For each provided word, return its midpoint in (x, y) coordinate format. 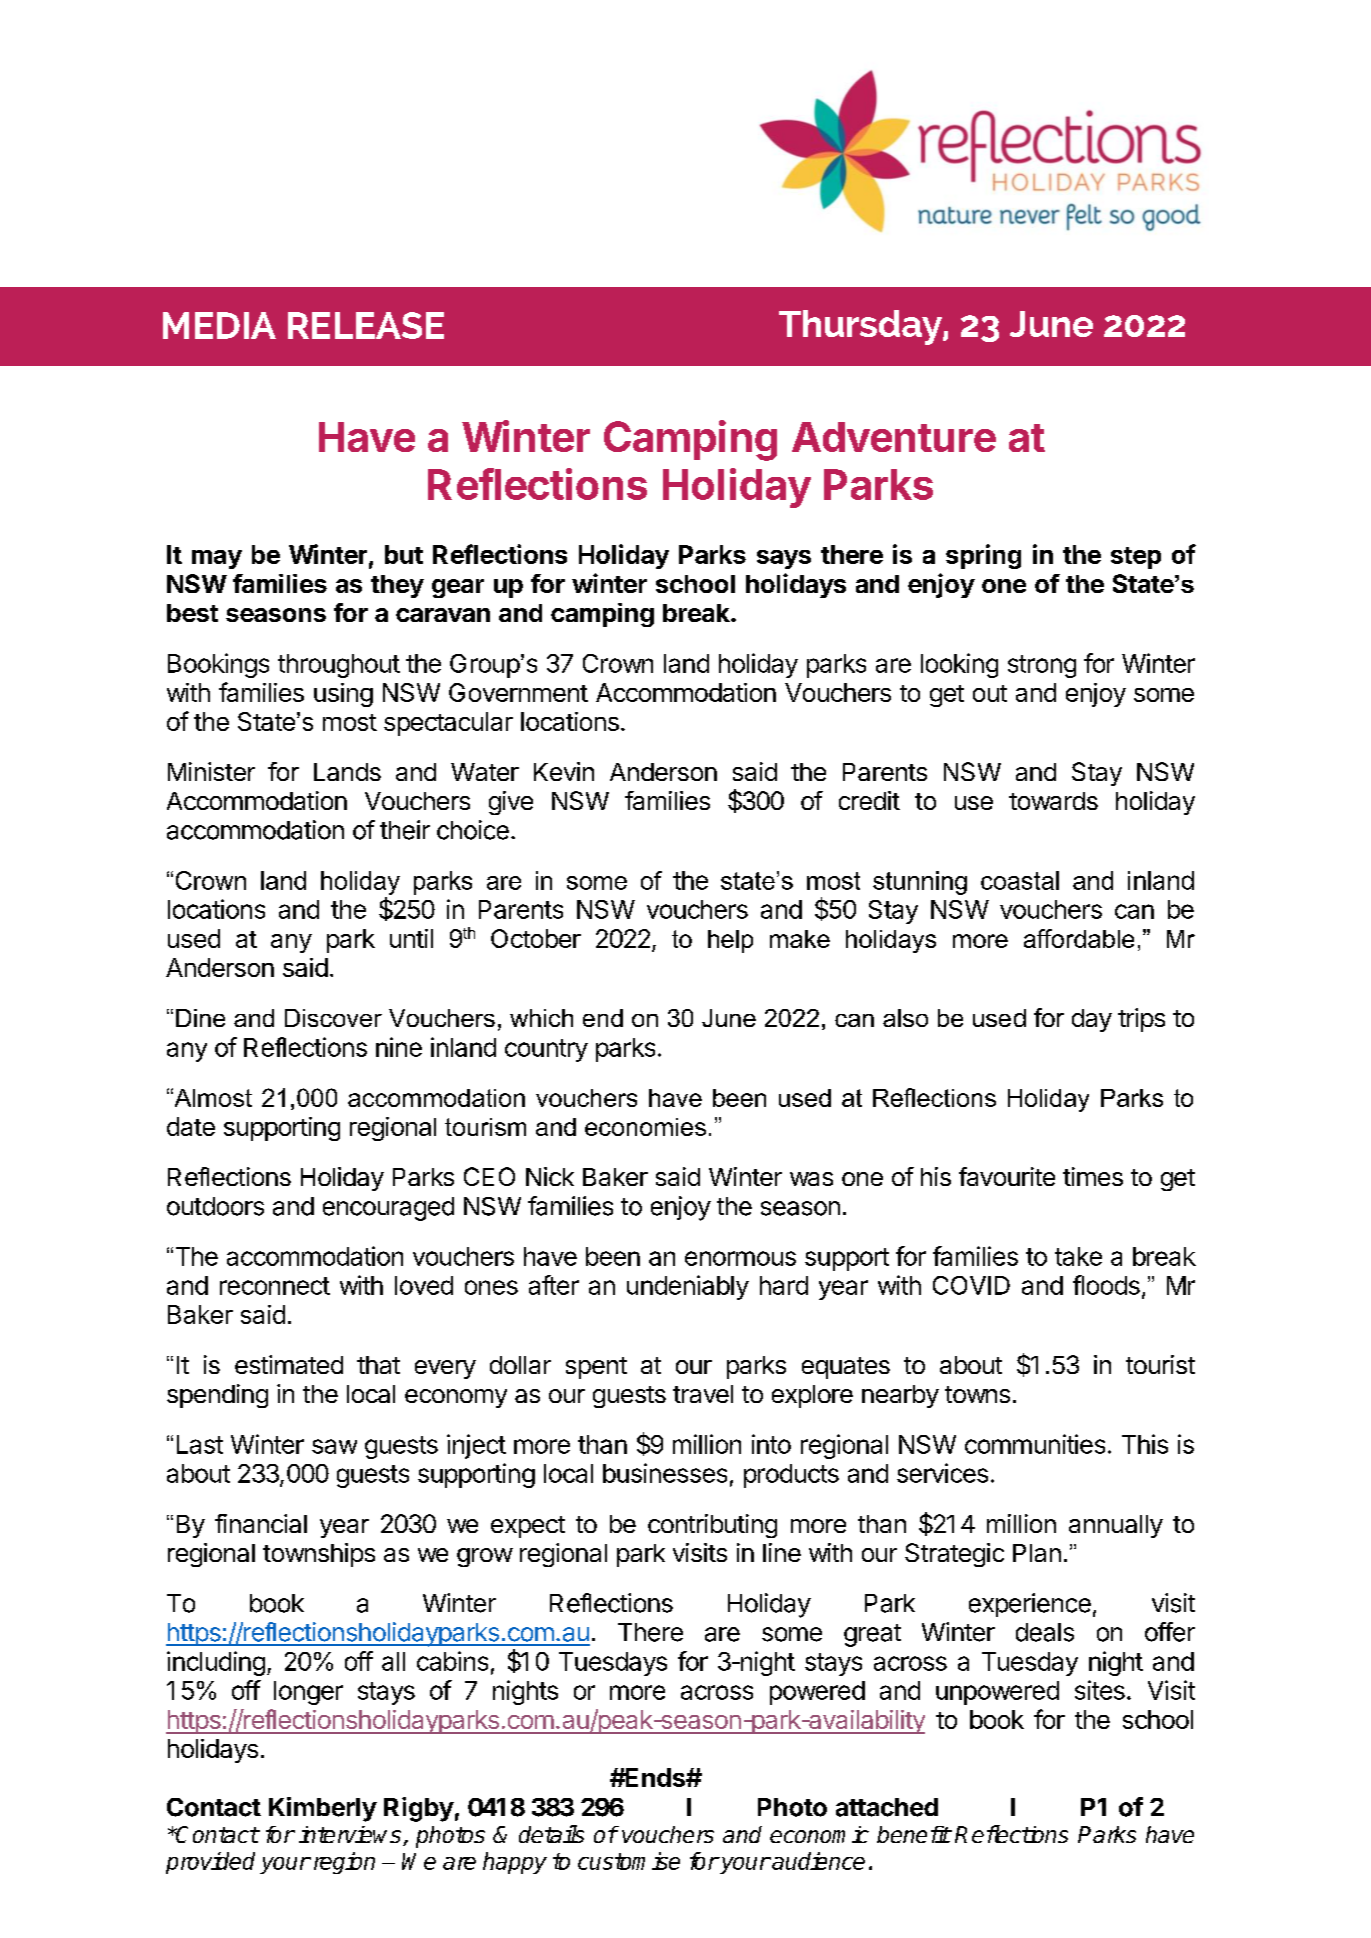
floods (1106, 1285)
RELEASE (366, 325)
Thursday (861, 327)
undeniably (688, 1287)
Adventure (894, 437)
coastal (1020, 880)
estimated (289, 1364)
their (405, 830)
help (730, 941)
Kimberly (323, 1809)
